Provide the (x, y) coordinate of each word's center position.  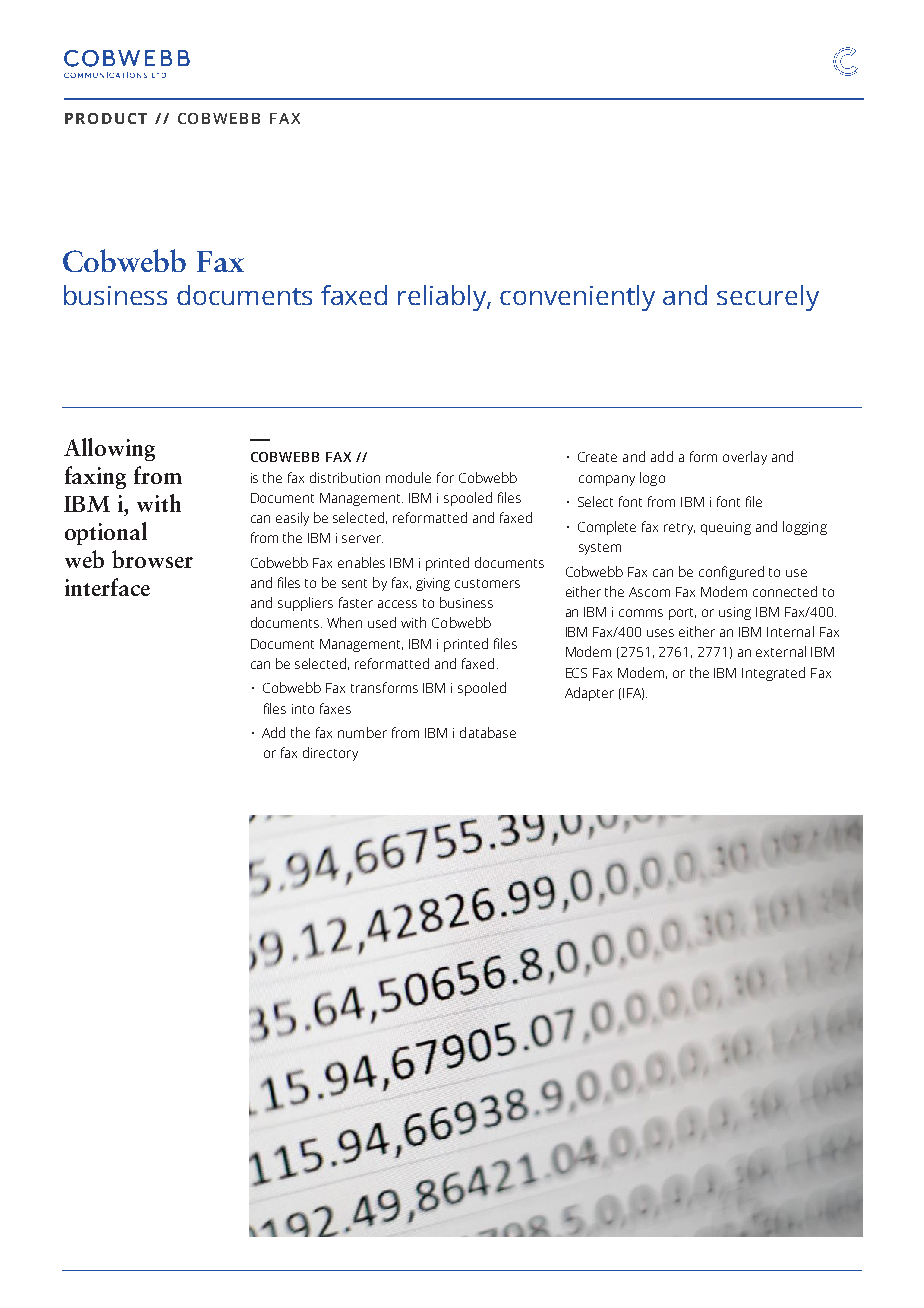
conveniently (577, 298)
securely (768, 298)
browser (152, 559)
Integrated (773, 674)
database (488, 732)
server (362, 539)
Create (597, 457)
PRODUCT (106, 118)
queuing (726, 528)
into (303, 709)
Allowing (109, 449)
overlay (745, 458)
